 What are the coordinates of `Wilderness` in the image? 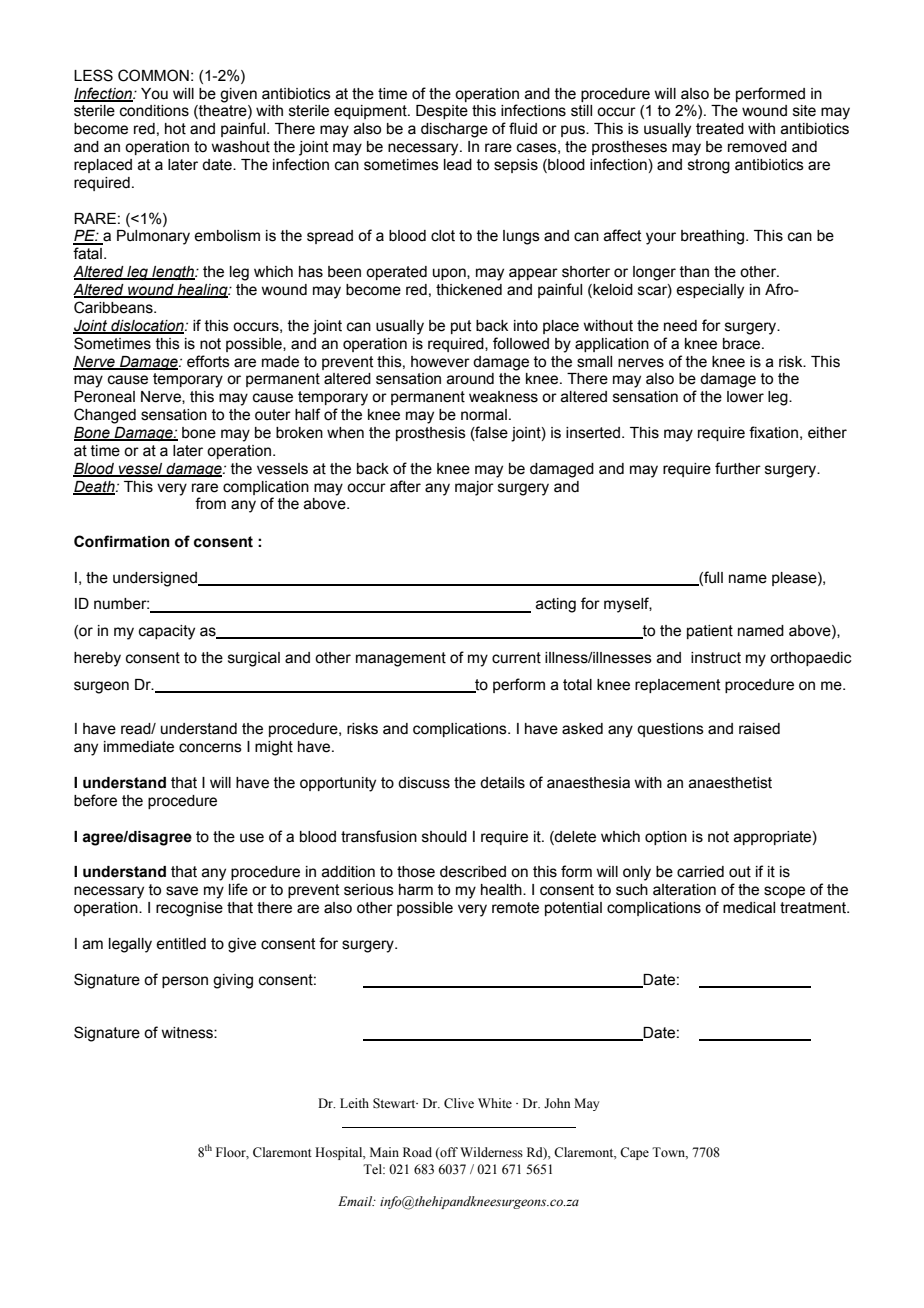 It's located at (491, 1152).
